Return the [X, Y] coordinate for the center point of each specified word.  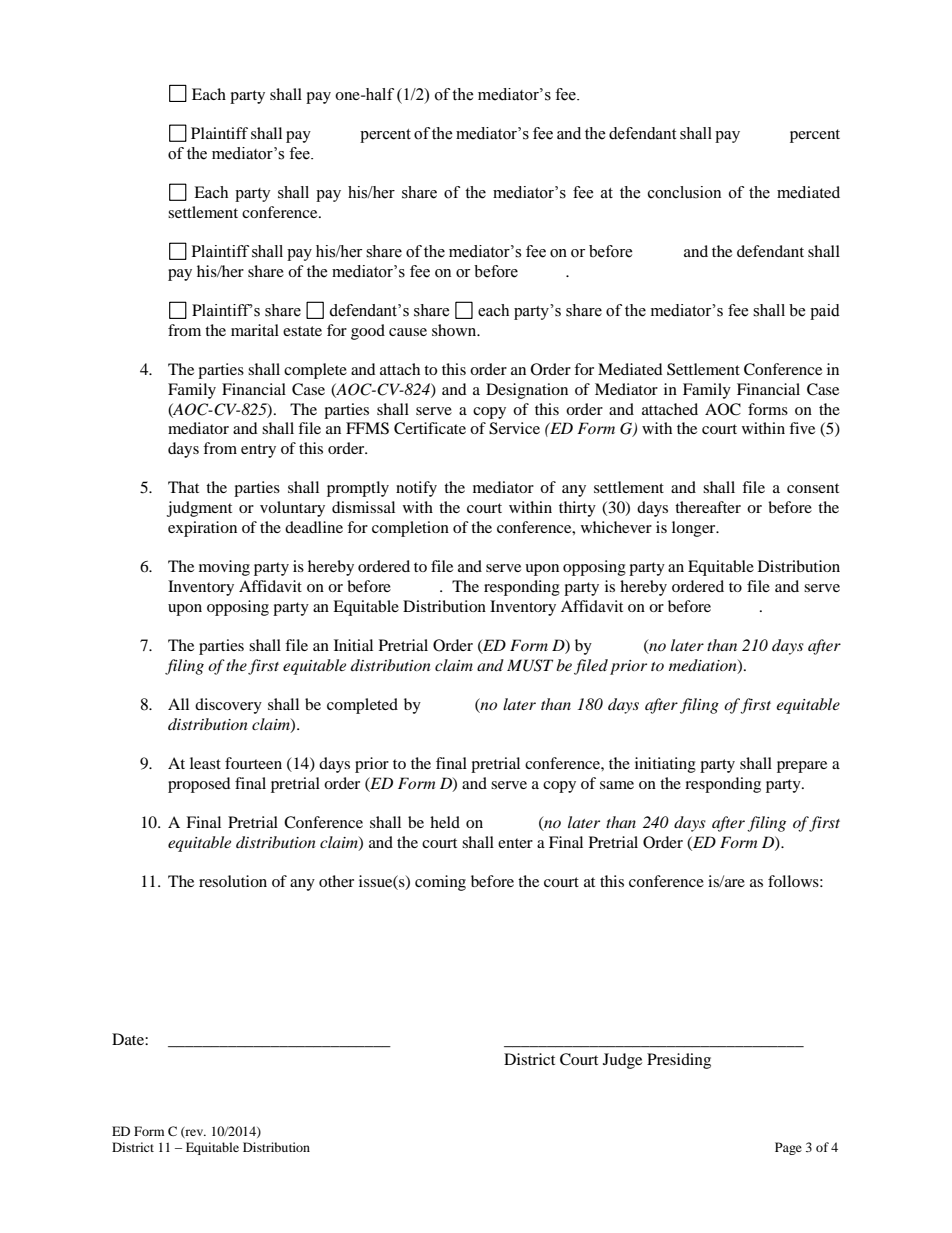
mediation [704, 666]
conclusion [684, 192]
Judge [622, 1061]
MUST [530, 665]
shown [455, 330]
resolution [233, 881]
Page [788, 1148]
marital [255, 330]
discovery [228, 706]
